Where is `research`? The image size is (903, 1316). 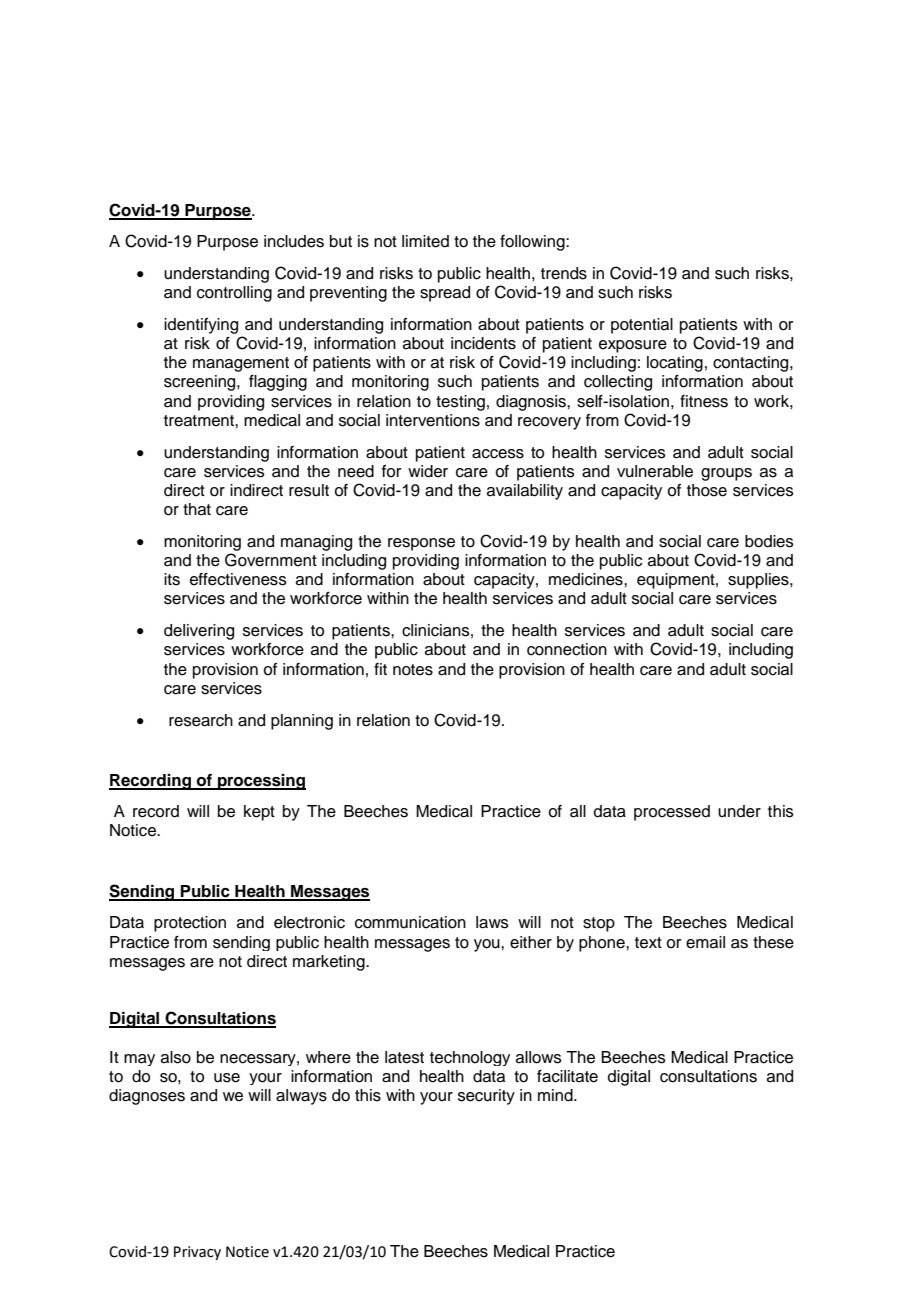 research is located at coordinates (201, 720).
